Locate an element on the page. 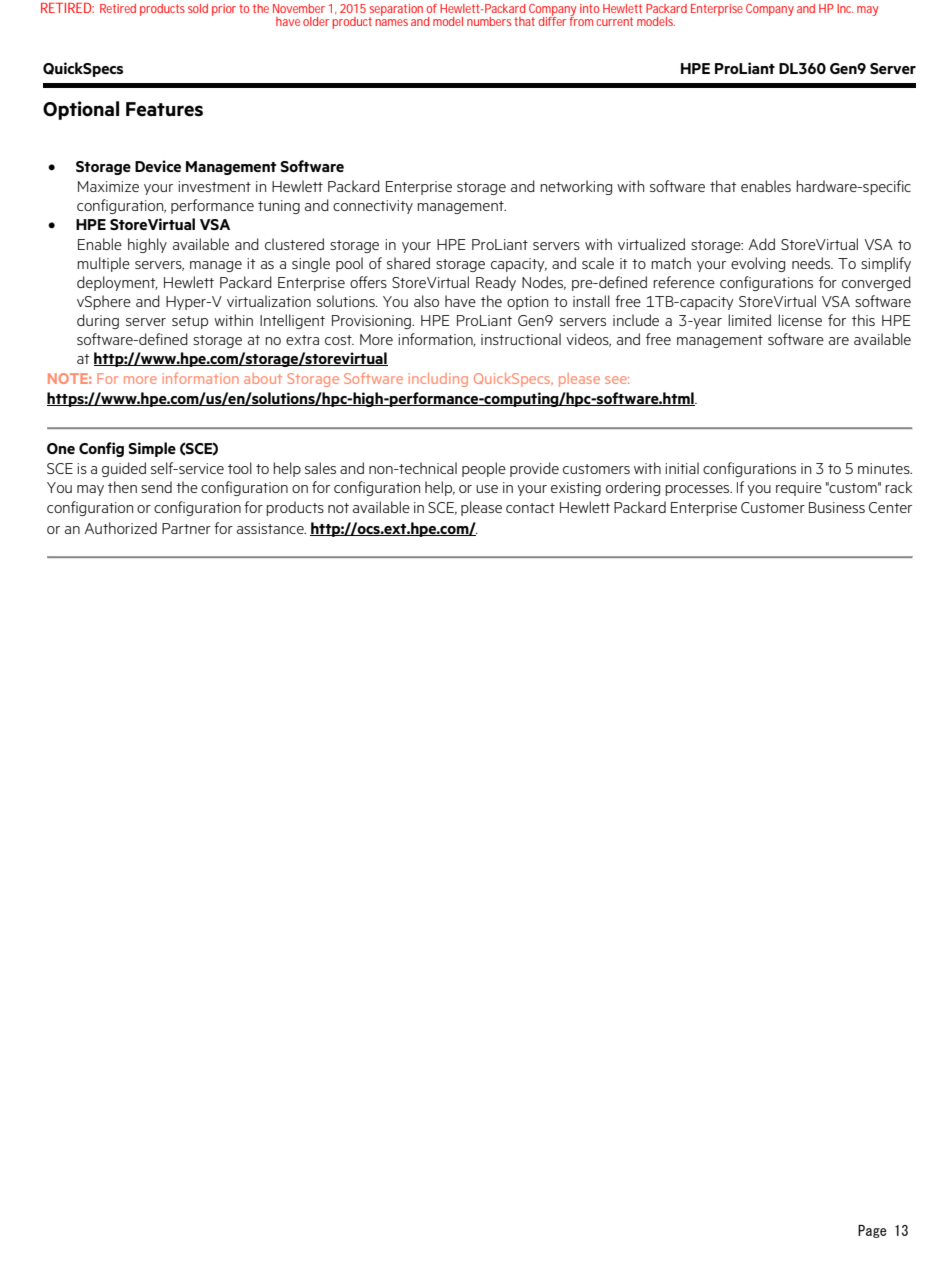  numbers is located at coordinates (489, 21).
